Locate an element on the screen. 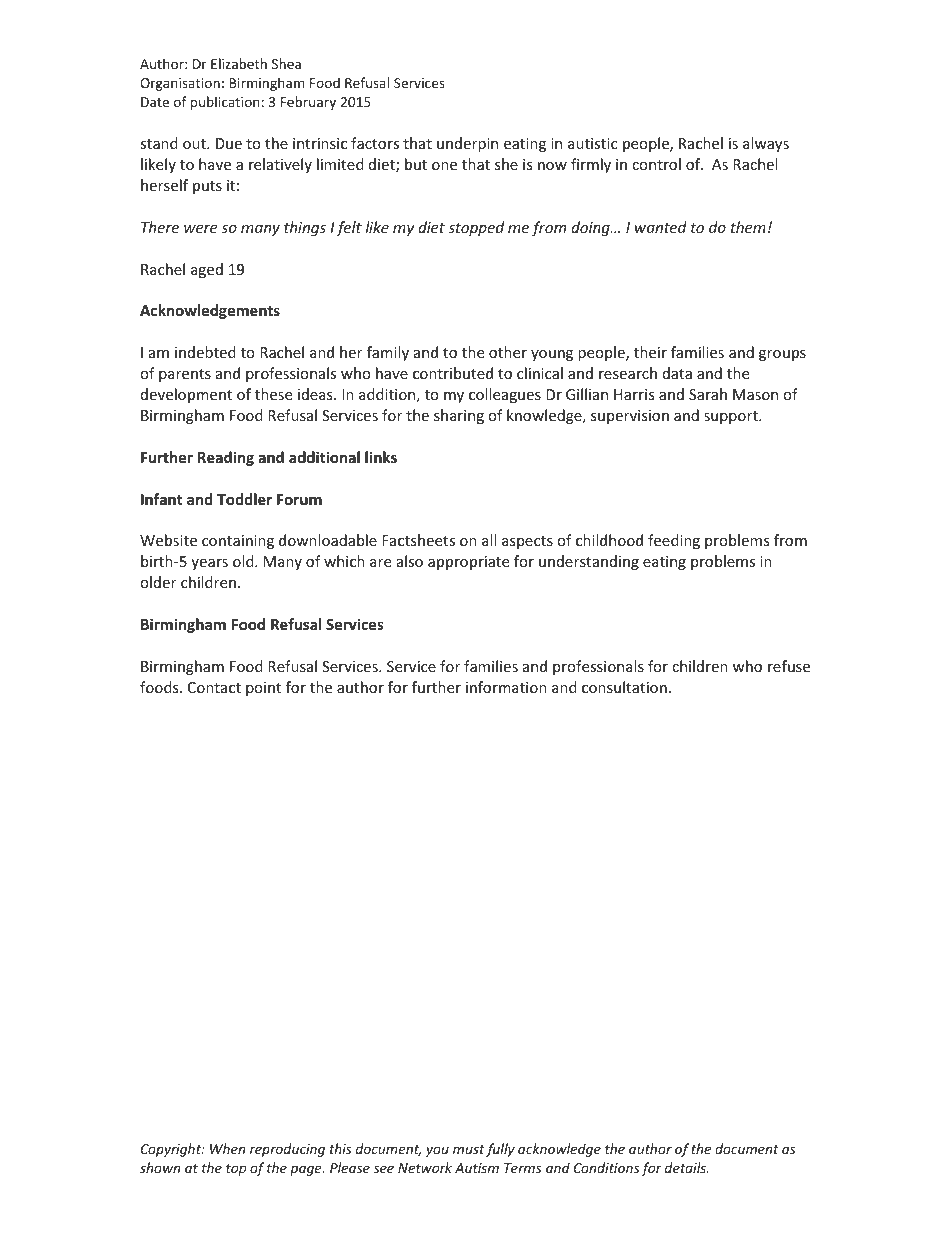 The image size is (952, 1233). always is located at coordinates (766, 144).
